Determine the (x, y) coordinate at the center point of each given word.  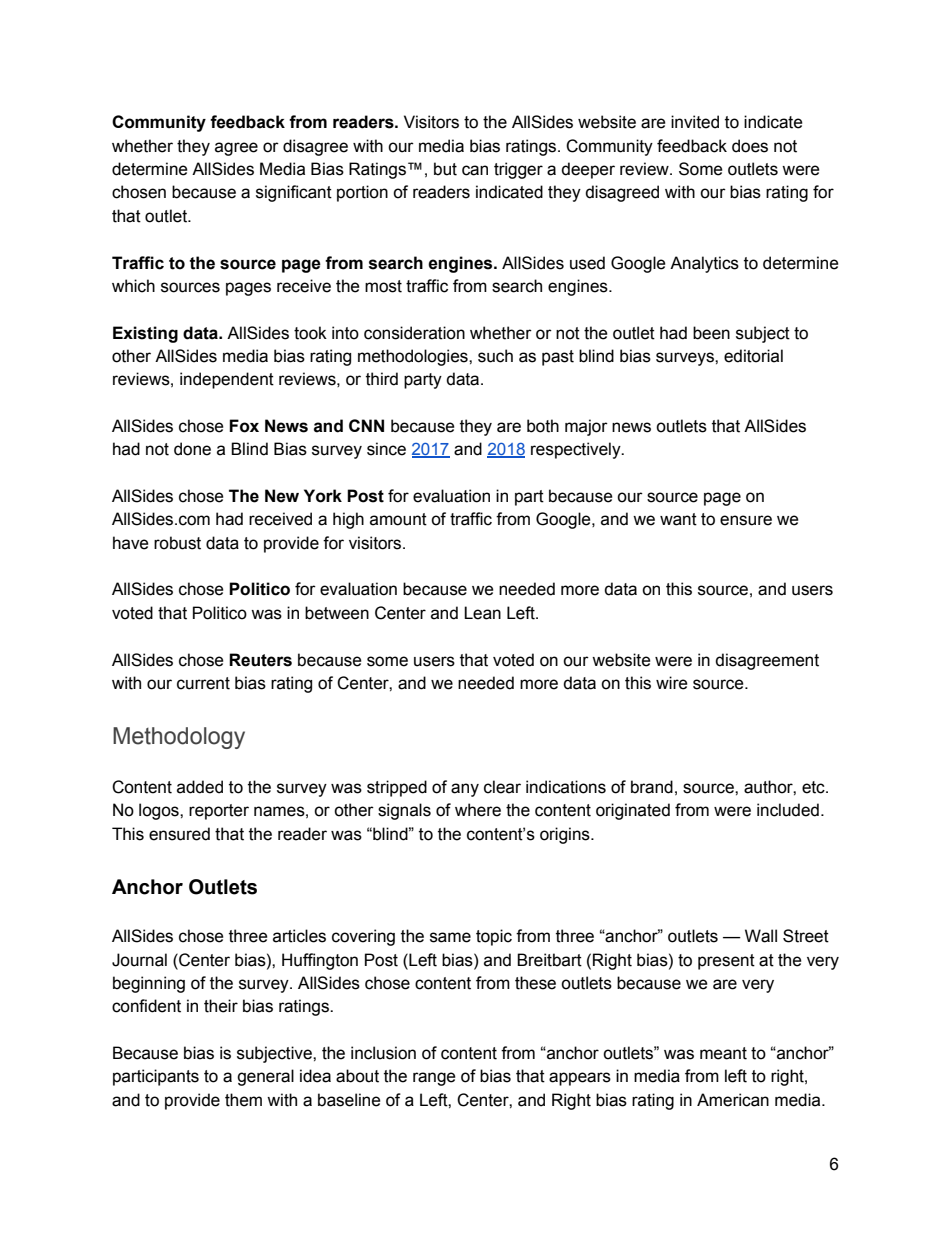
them (243, 1100)
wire (672, 683)
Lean (482, 613)
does (750, 146)
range (434, 1079)
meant (723, 1053)
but (445, 169)
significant (294, 193)
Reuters (260, 660)
